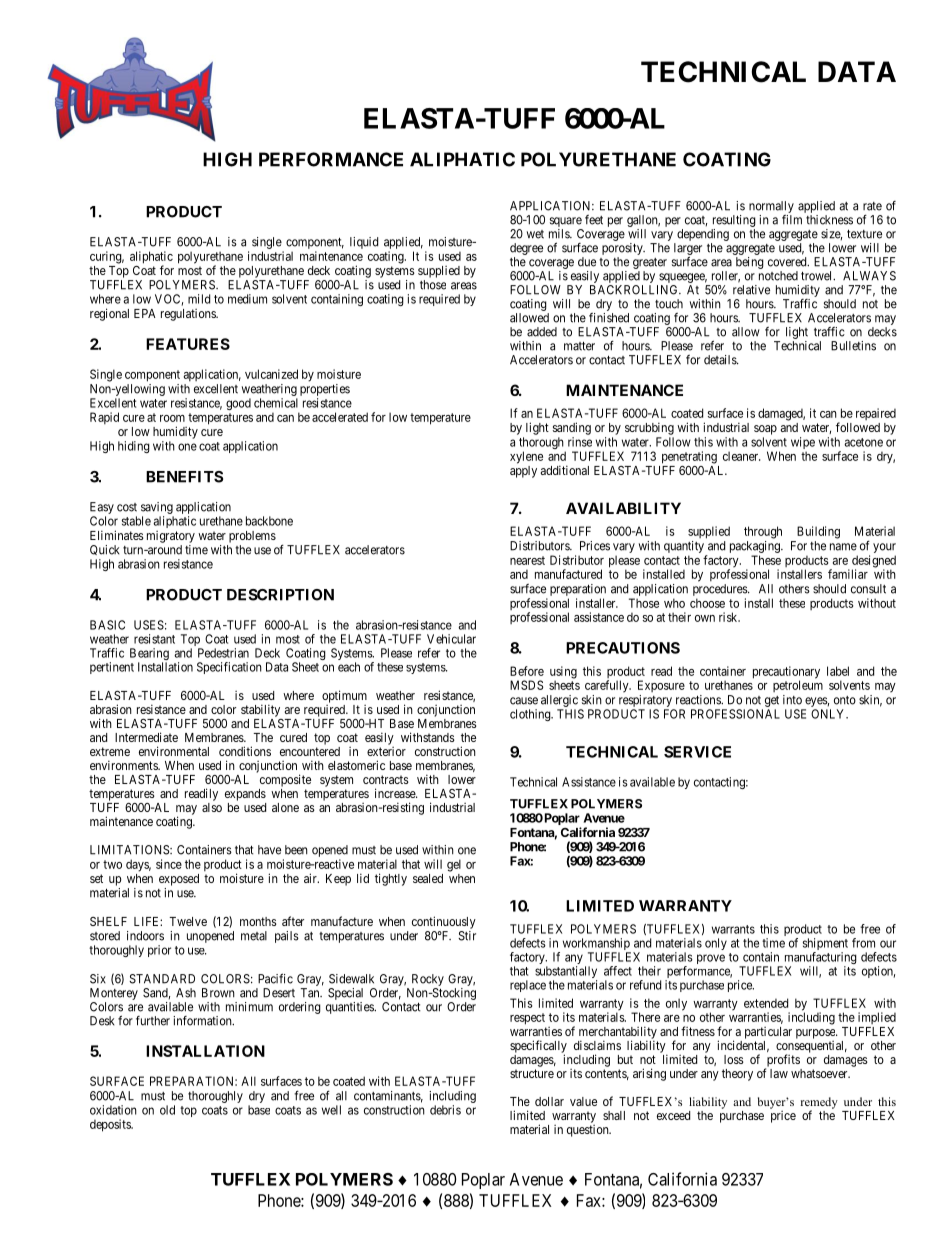 This screenshot has height=1233, width=952. What do you see at coordinates (229, 668) in the screenshot?
I see `Specification` at bounding box center [229, 668].
